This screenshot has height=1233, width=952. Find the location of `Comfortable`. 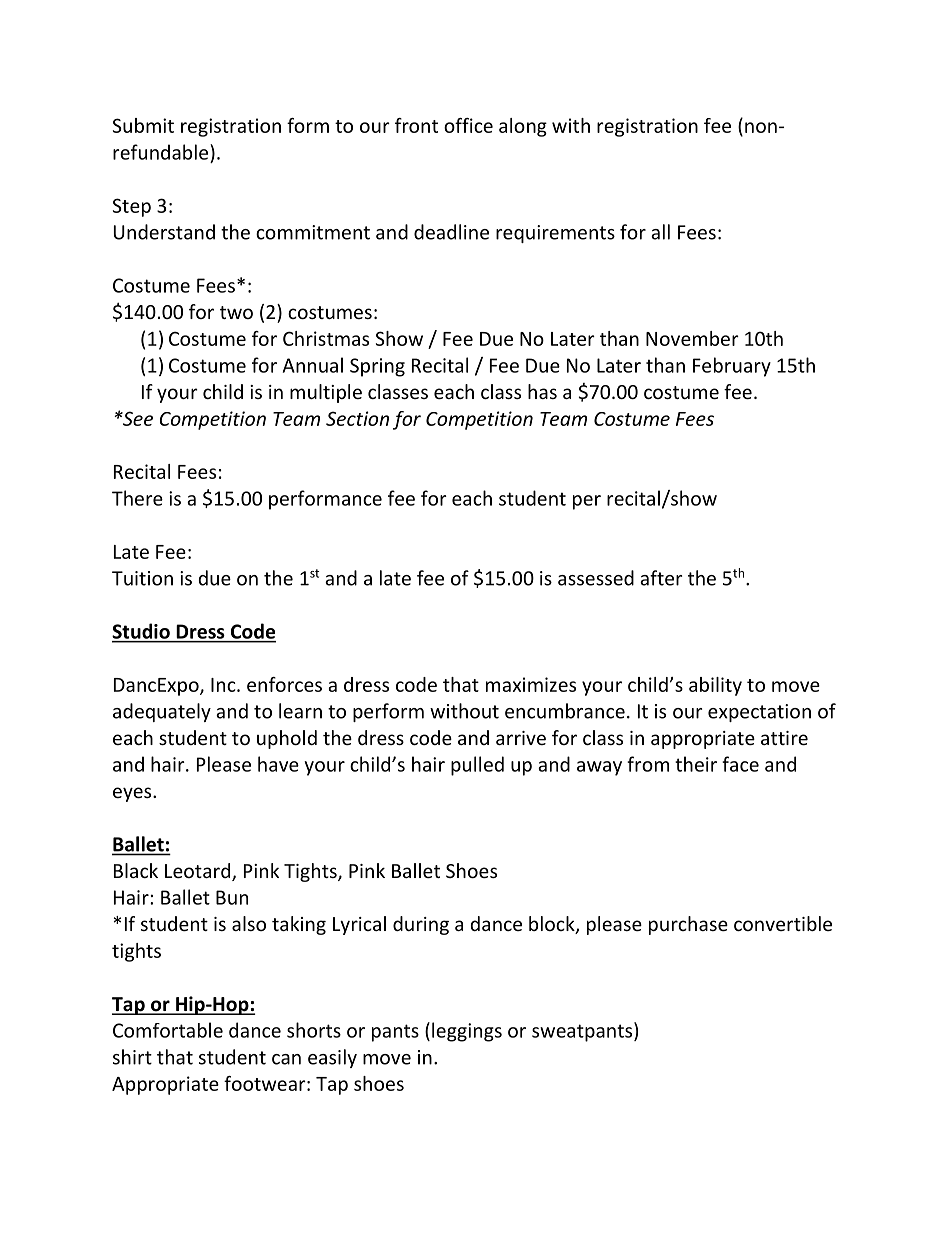

Comfortable is located at coordinates (168, 1030).
